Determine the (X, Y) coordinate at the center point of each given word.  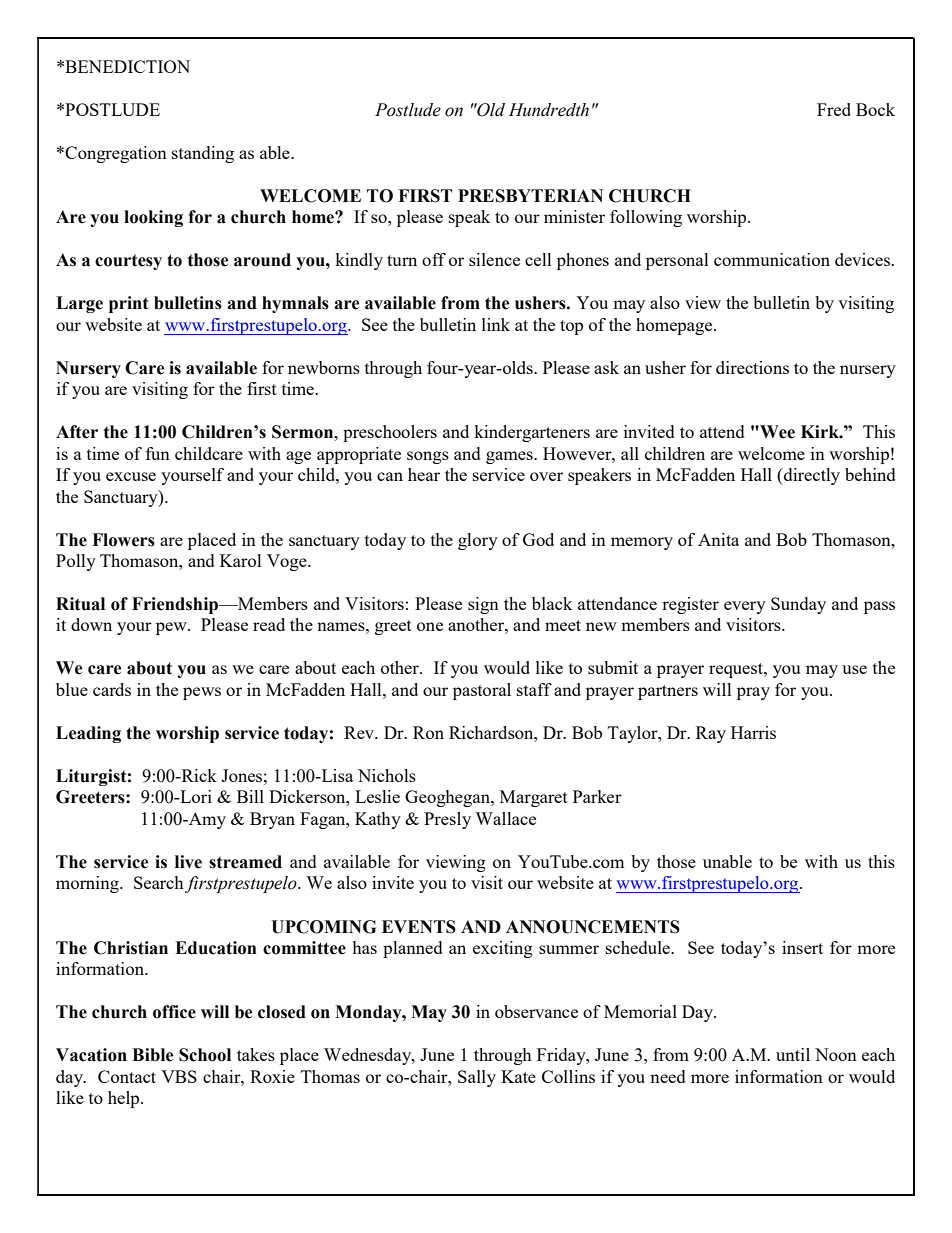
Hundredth (549, 110)
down (91, 624)
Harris (753, 732)
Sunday (798, 605)
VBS (179, 1076)
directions (752, 367)
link (496, 324)
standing (203, 154)
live (188, 862)
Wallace (505, 818)
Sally (477, 1078)
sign (483, 605)
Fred (834, 109)
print (128, 304)
